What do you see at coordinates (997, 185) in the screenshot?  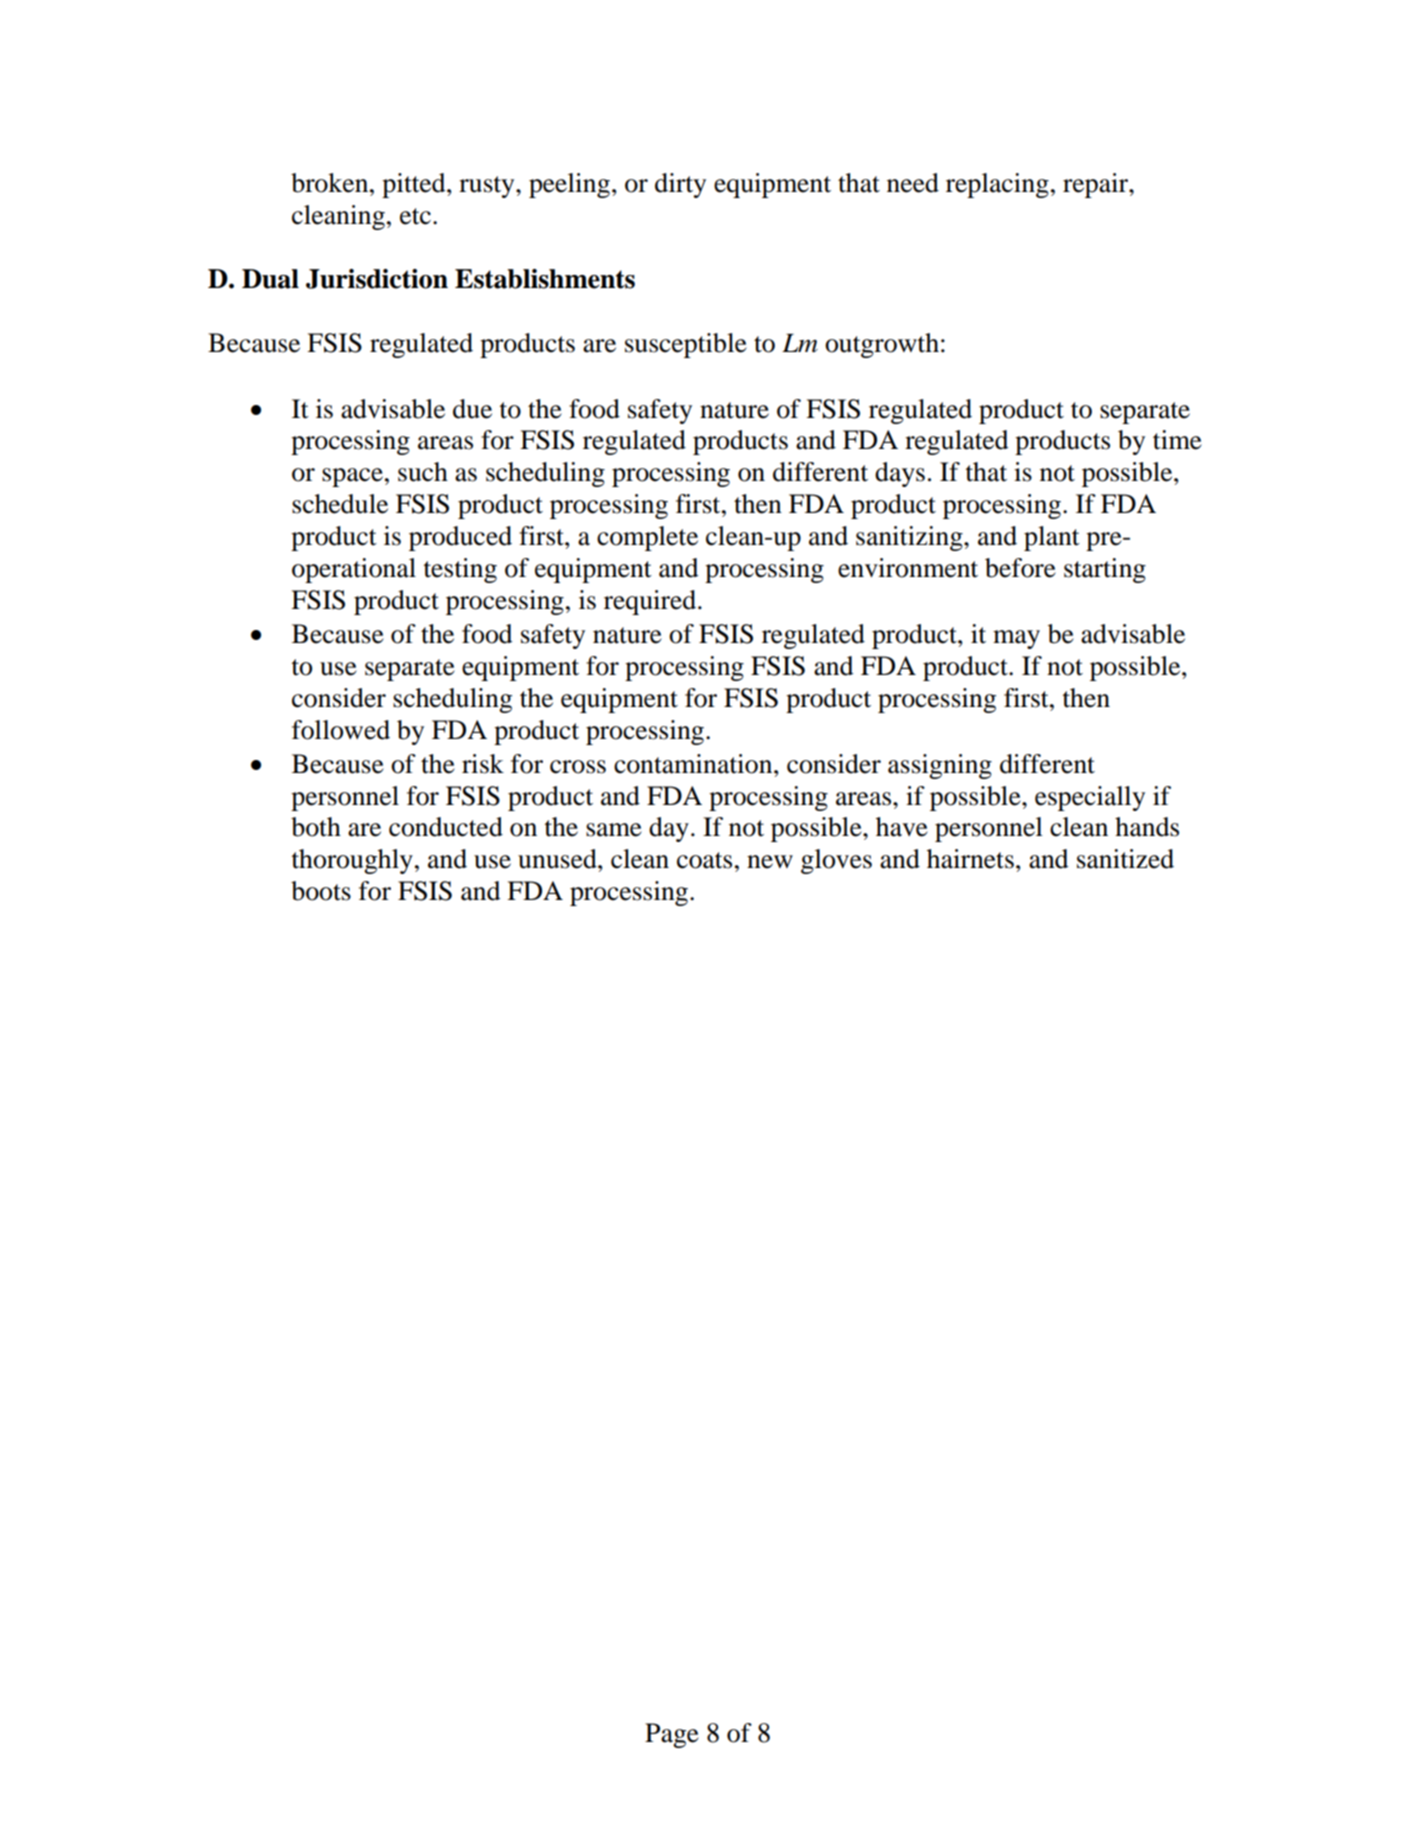 I see `replacing` at bounding box center [997, 185].
